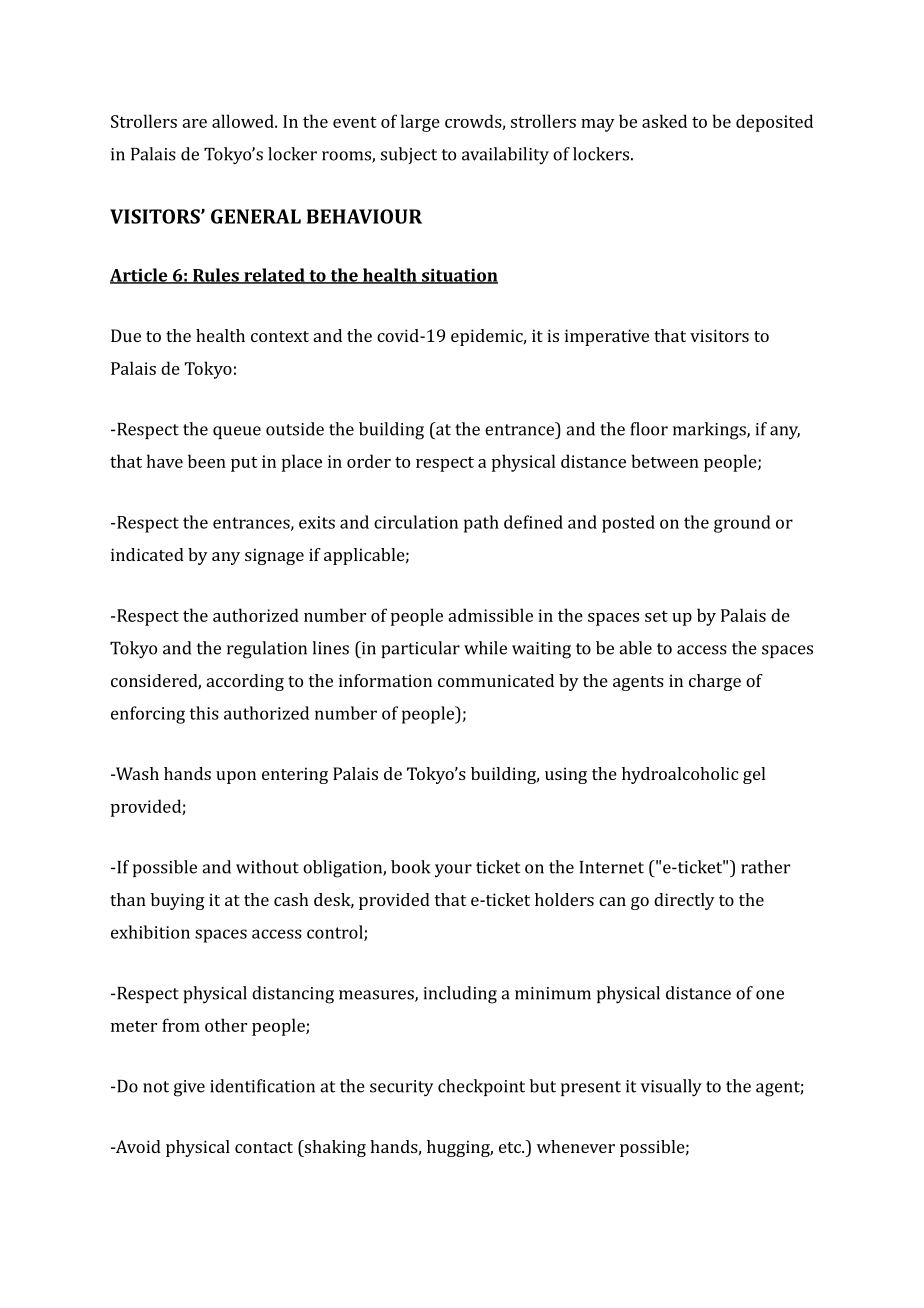 This page has width=924, height=1308. Describe the element at coordinates (207, 461) in the page. I see `been` at that location.
